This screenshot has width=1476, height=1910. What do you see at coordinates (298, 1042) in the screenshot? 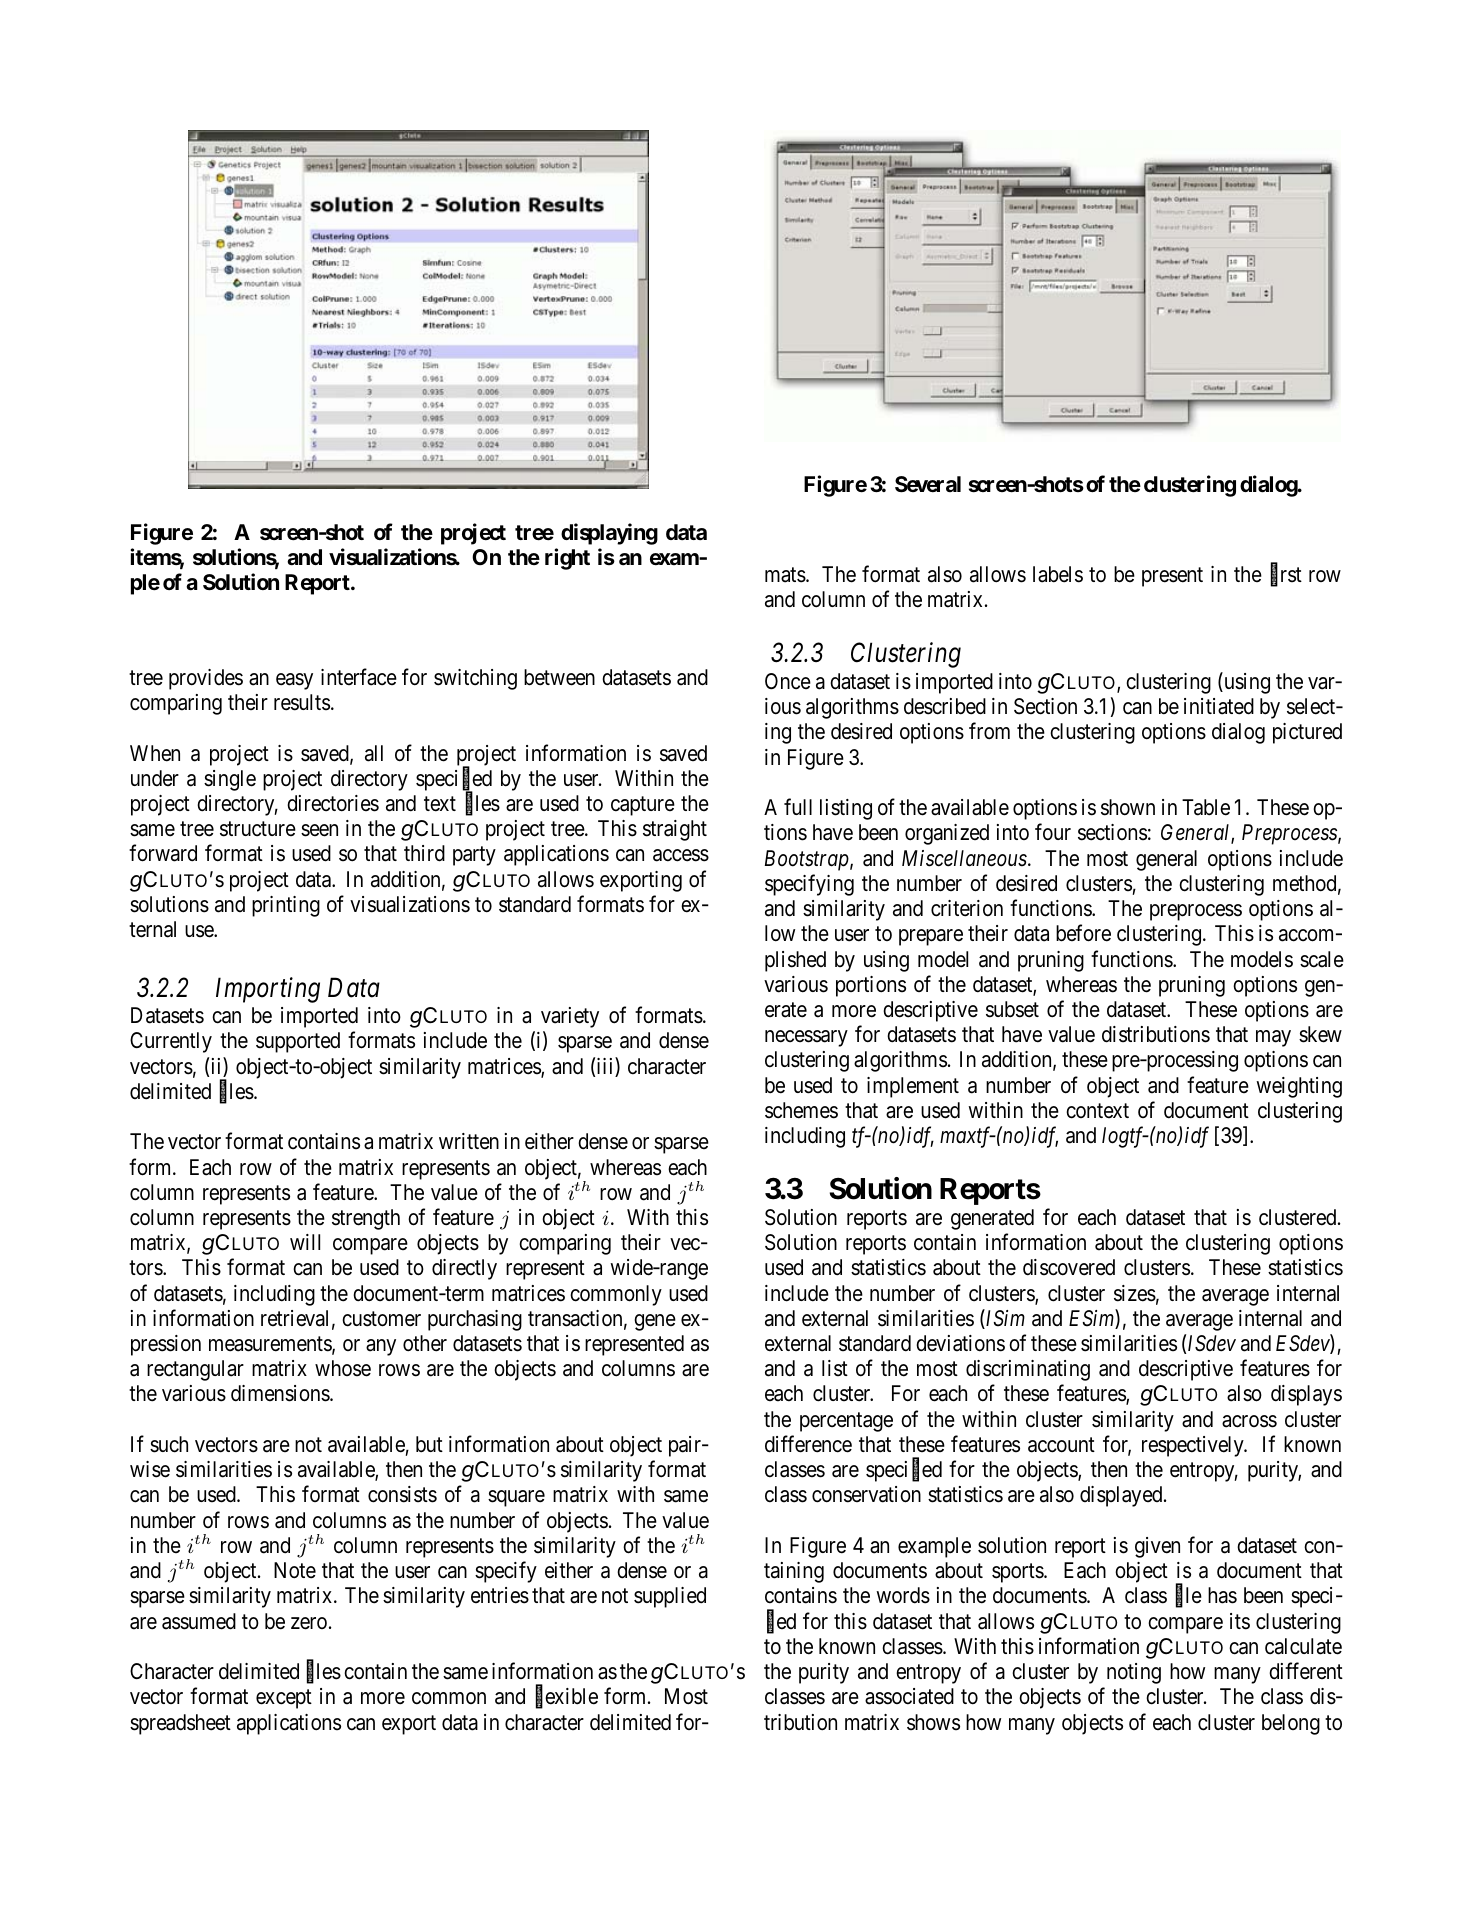
I see `supported` at bounding box center [298, 1042].
